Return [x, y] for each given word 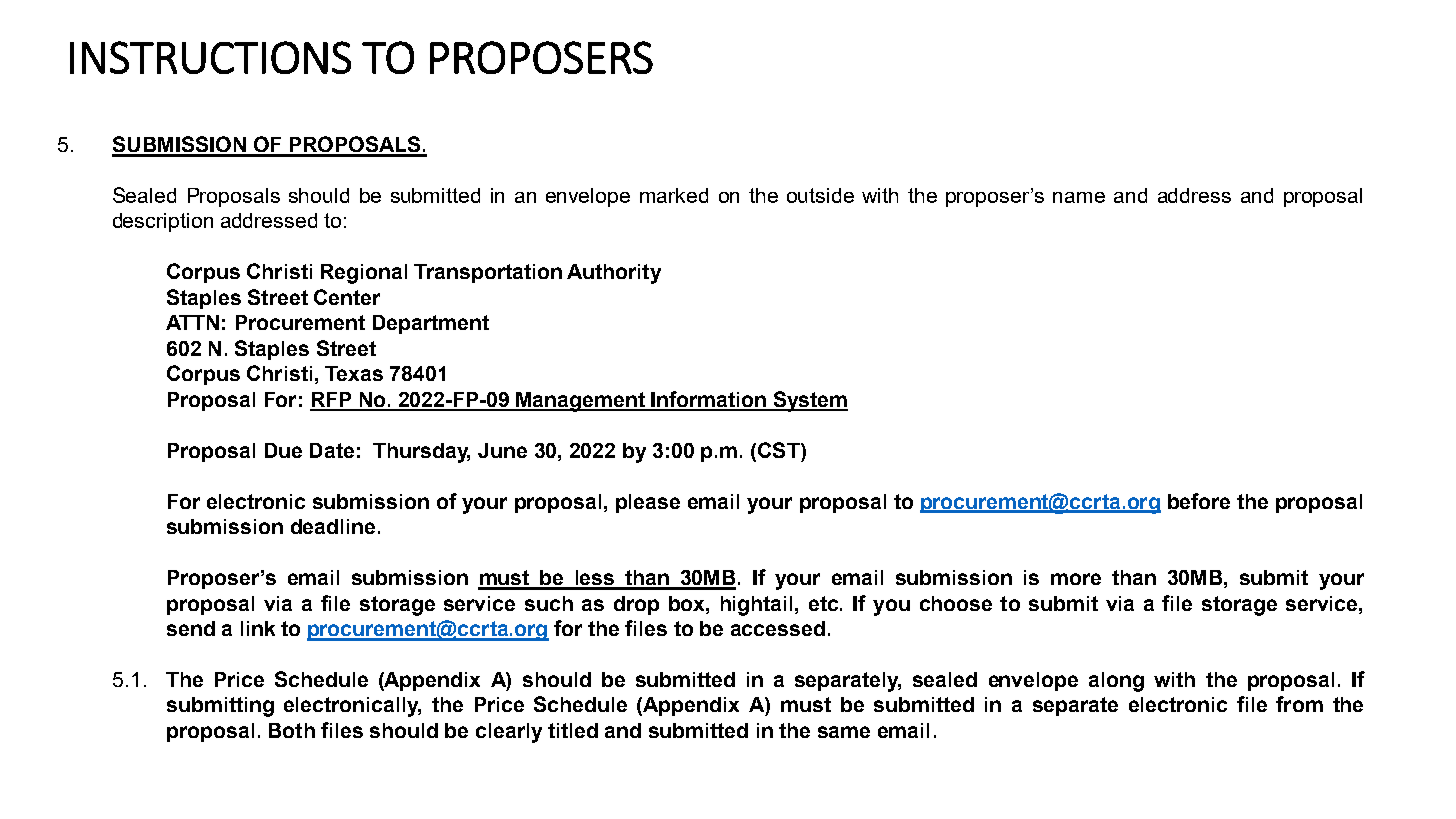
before [1199, 501]
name [1079, 197]
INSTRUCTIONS [210, 57]
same [844, 732]
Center [347, 297]
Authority [614, 274]
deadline [333, 526]
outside [820, 195]
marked [674, 195]
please [648, 503]
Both [292, 730]
